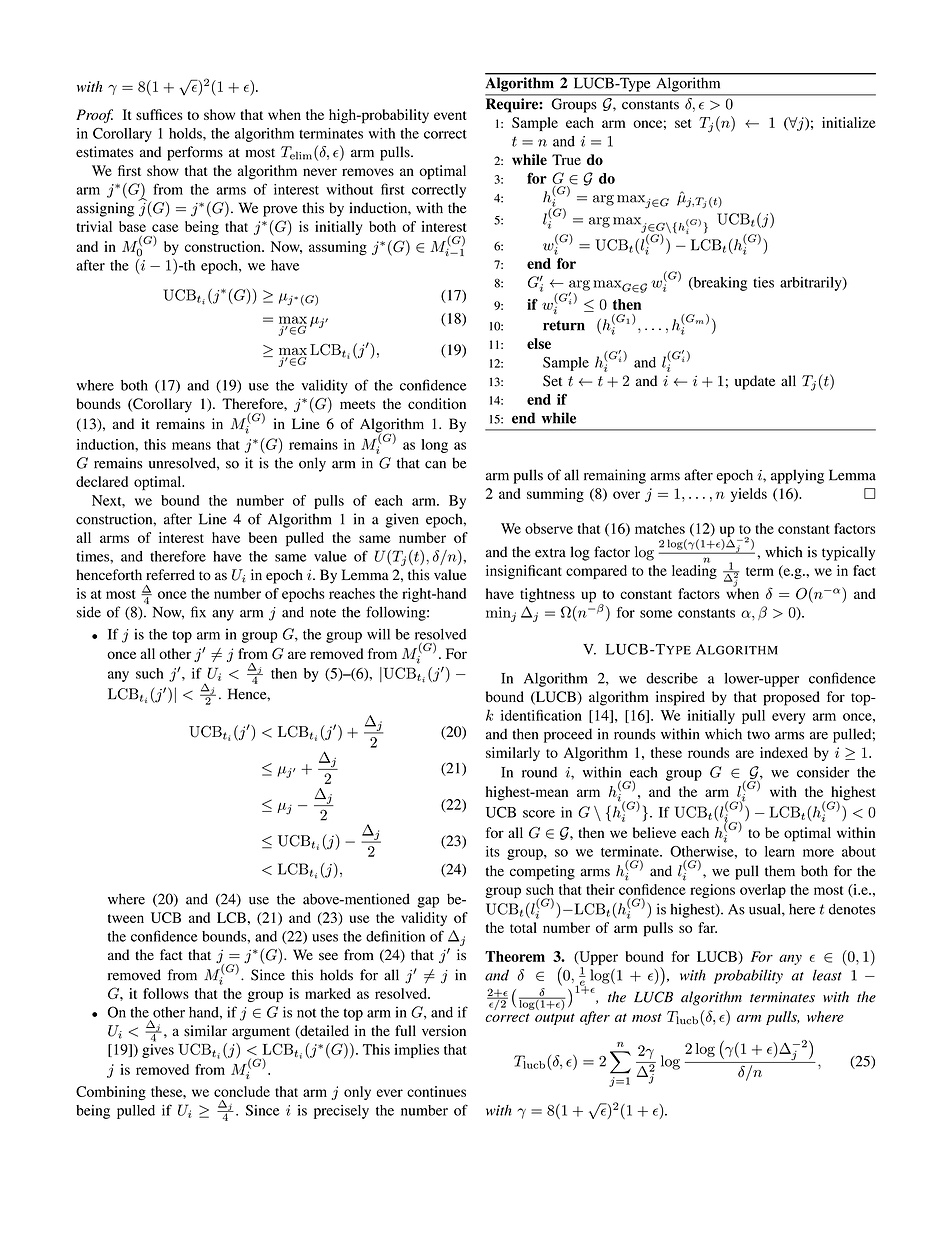 The width and height of the screenshot is (952, 1233). What do you see at coordinates (450, 115) in the screenshot?
I see `event` at bounding box center [450, 115].
